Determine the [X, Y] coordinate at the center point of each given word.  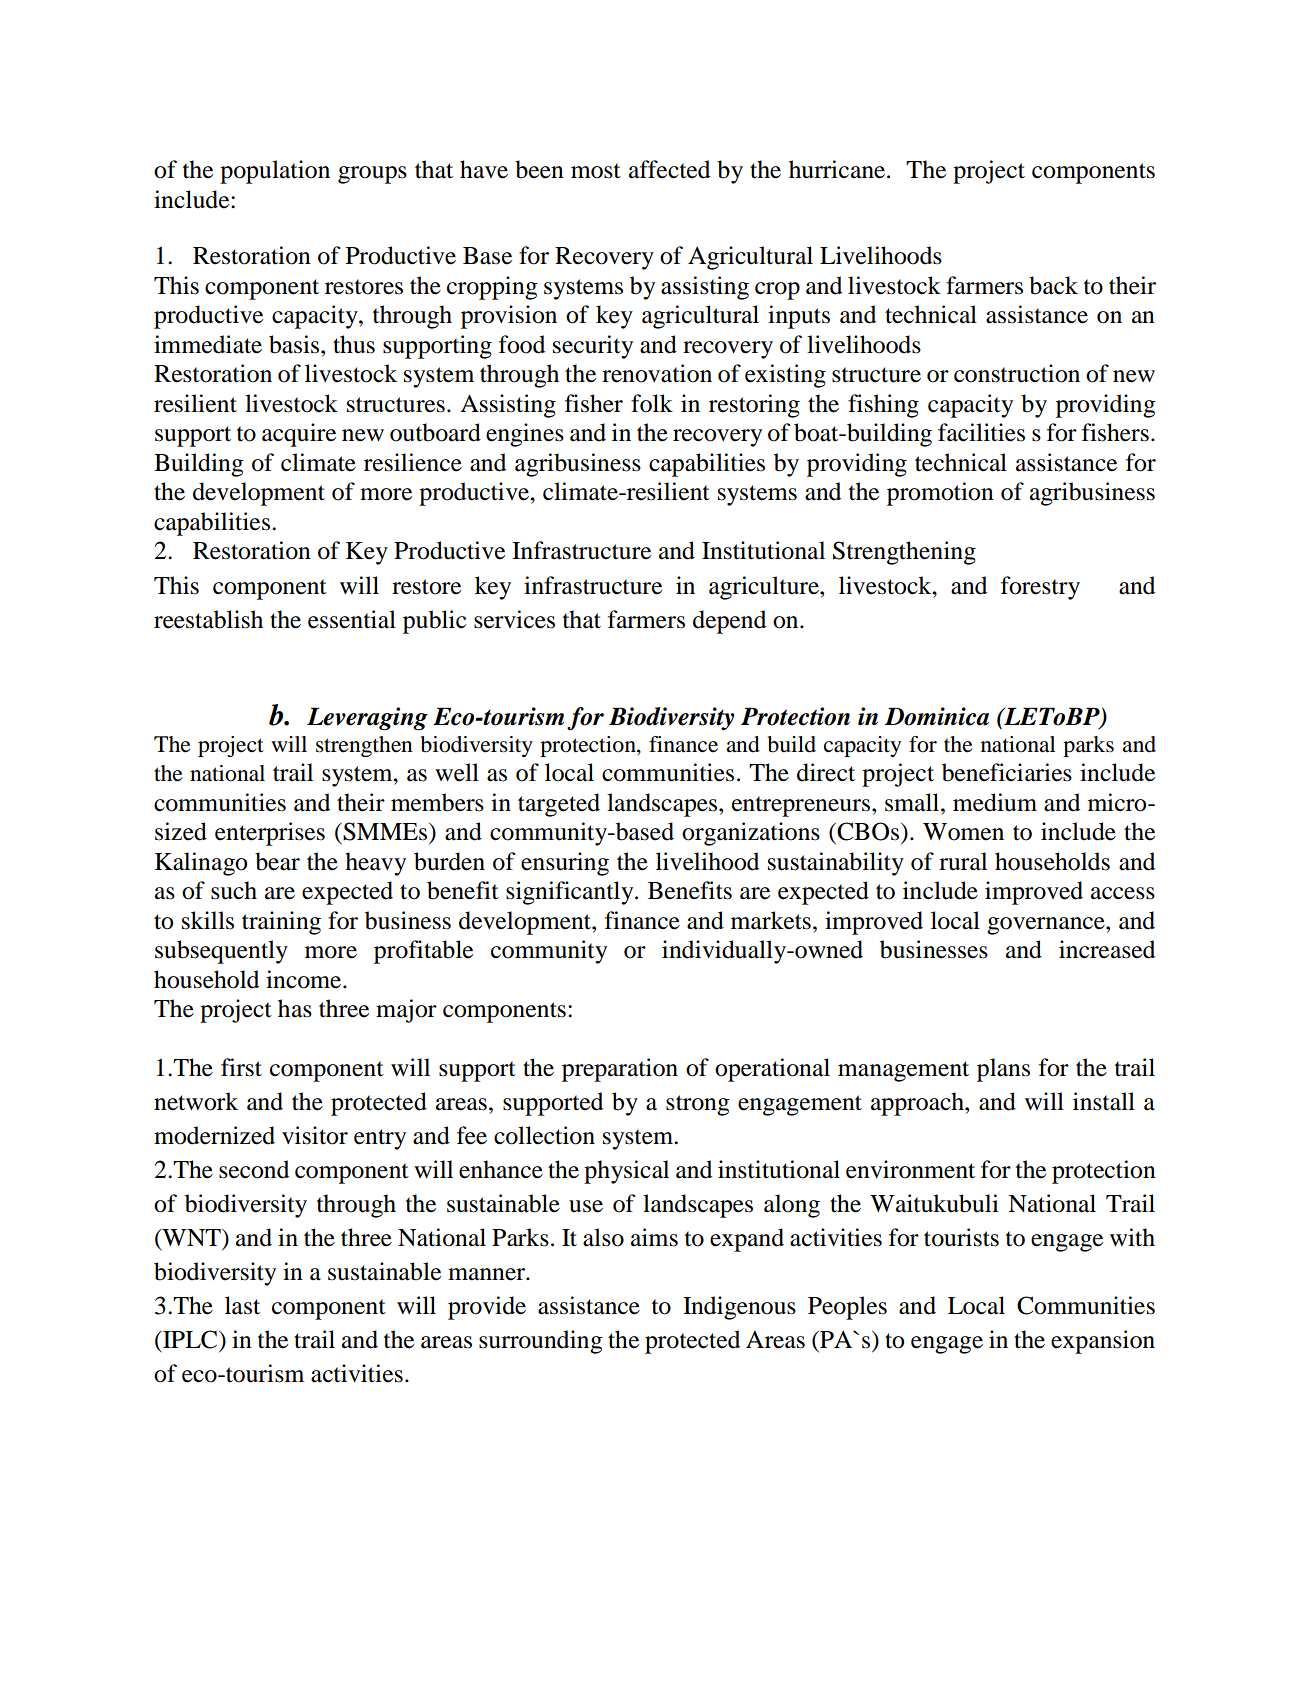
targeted [559, 805]
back [1053, 285]
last [242, 1305]
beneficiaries [1007, 772]
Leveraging [367, 719]
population [275, 172]
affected [669, 169]
